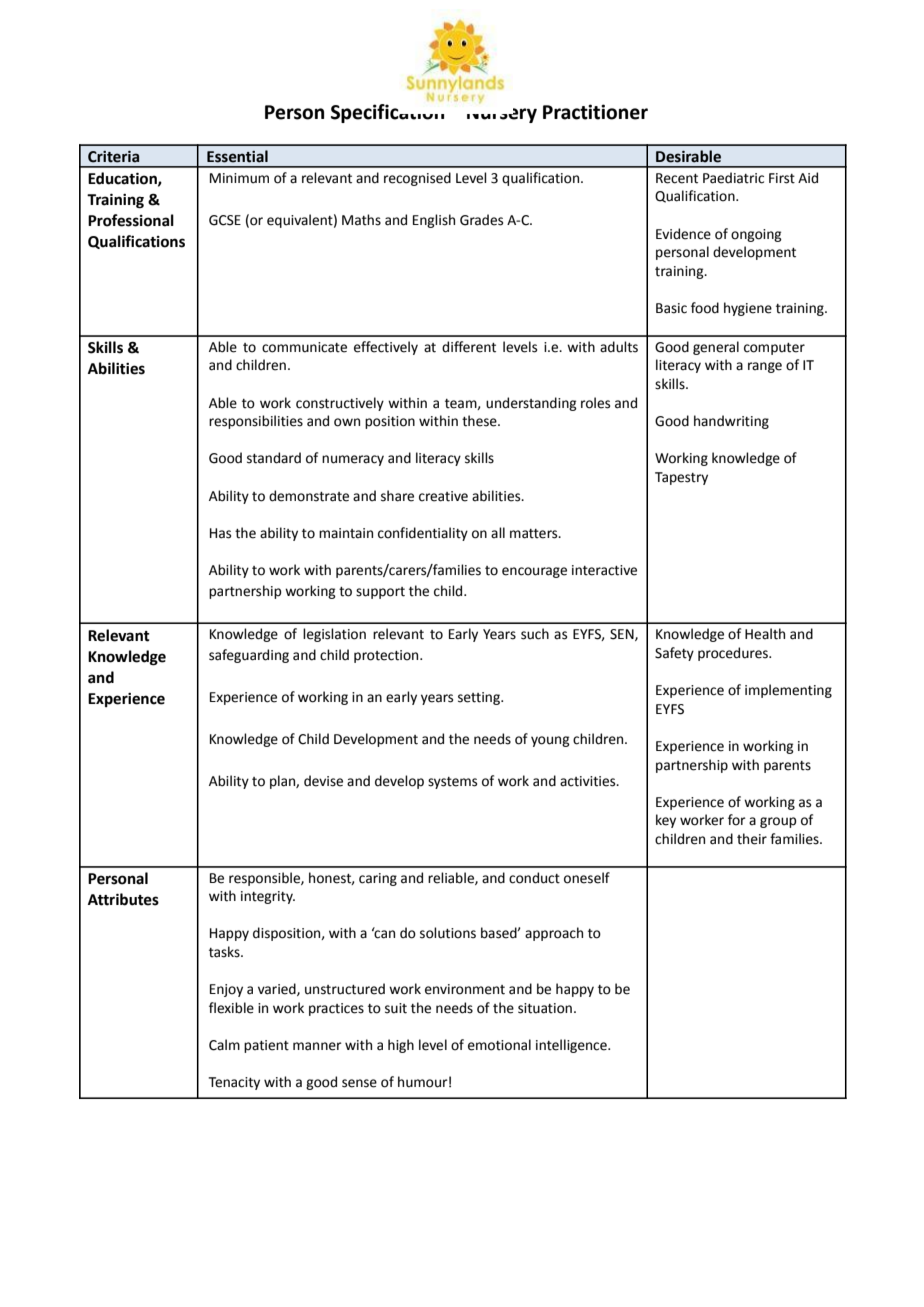 Image resolution: width=924 pixels, height=1307 pixels. What do you see at coordinates (502, 115) in the screenshot?
I see `Nursery` at bounding box center [502, 115].
